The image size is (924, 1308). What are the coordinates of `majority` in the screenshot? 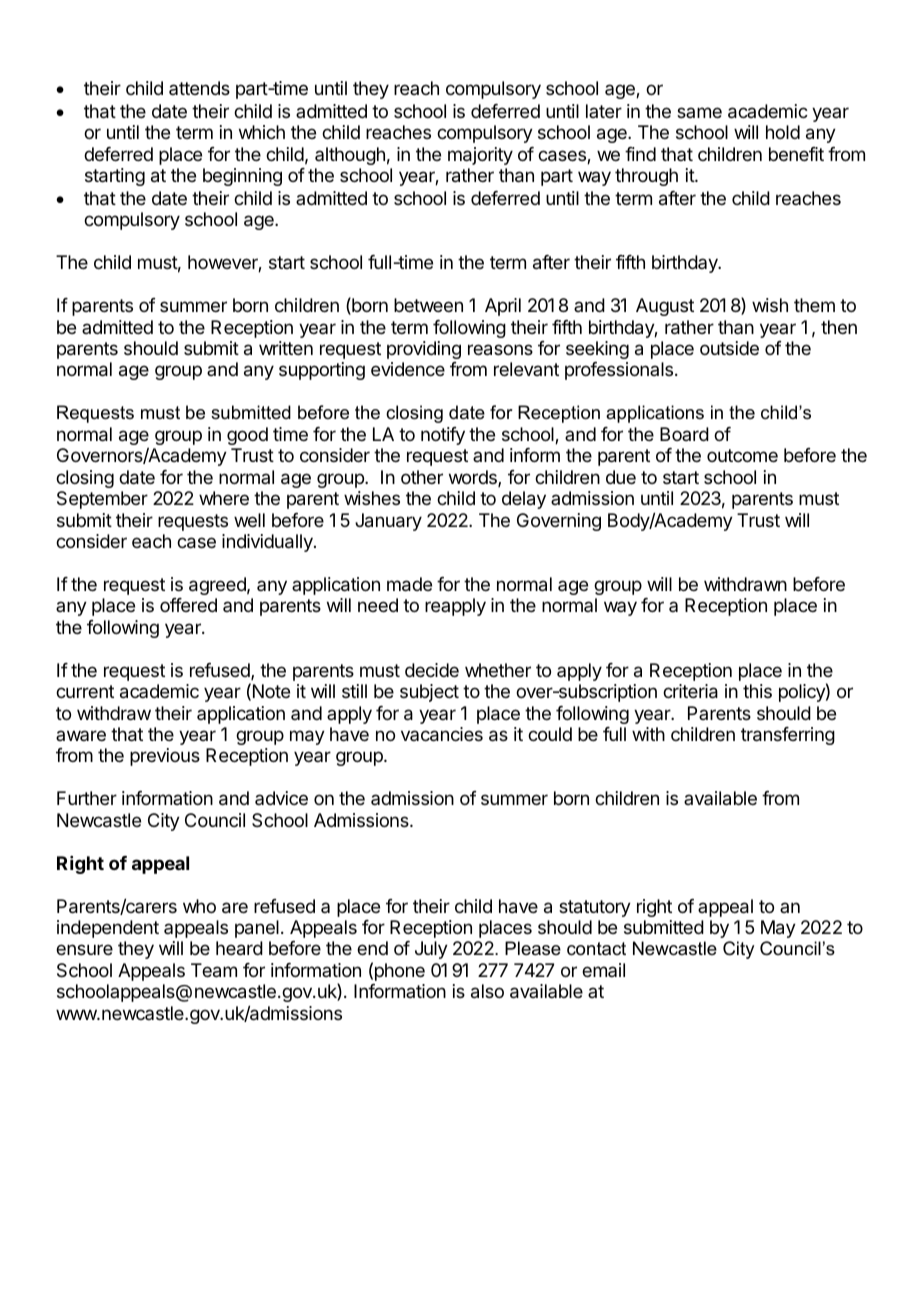 It's located at (480, 156).
